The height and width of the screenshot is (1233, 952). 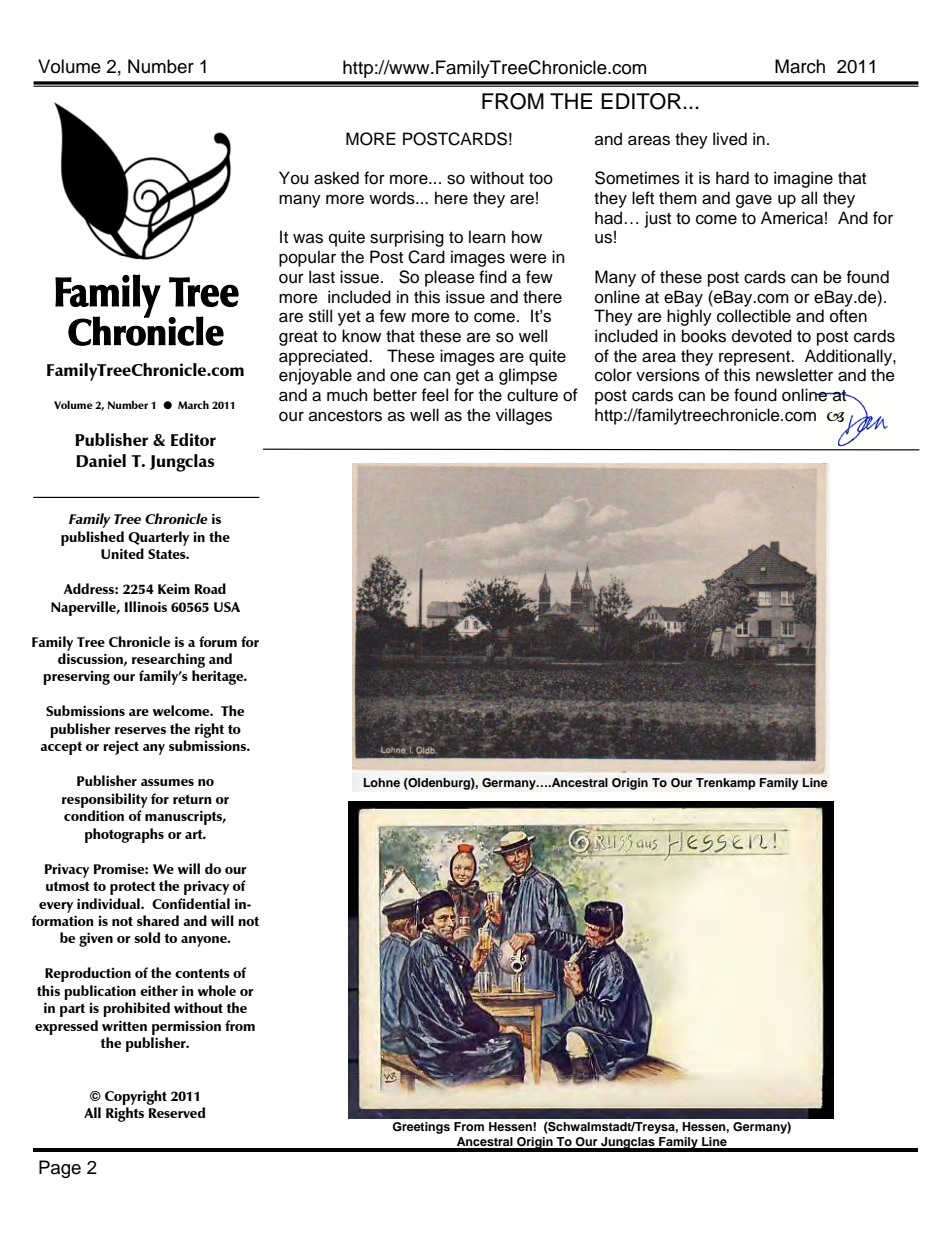 I want to click on Reserved, so click(x=177, y=1112).
